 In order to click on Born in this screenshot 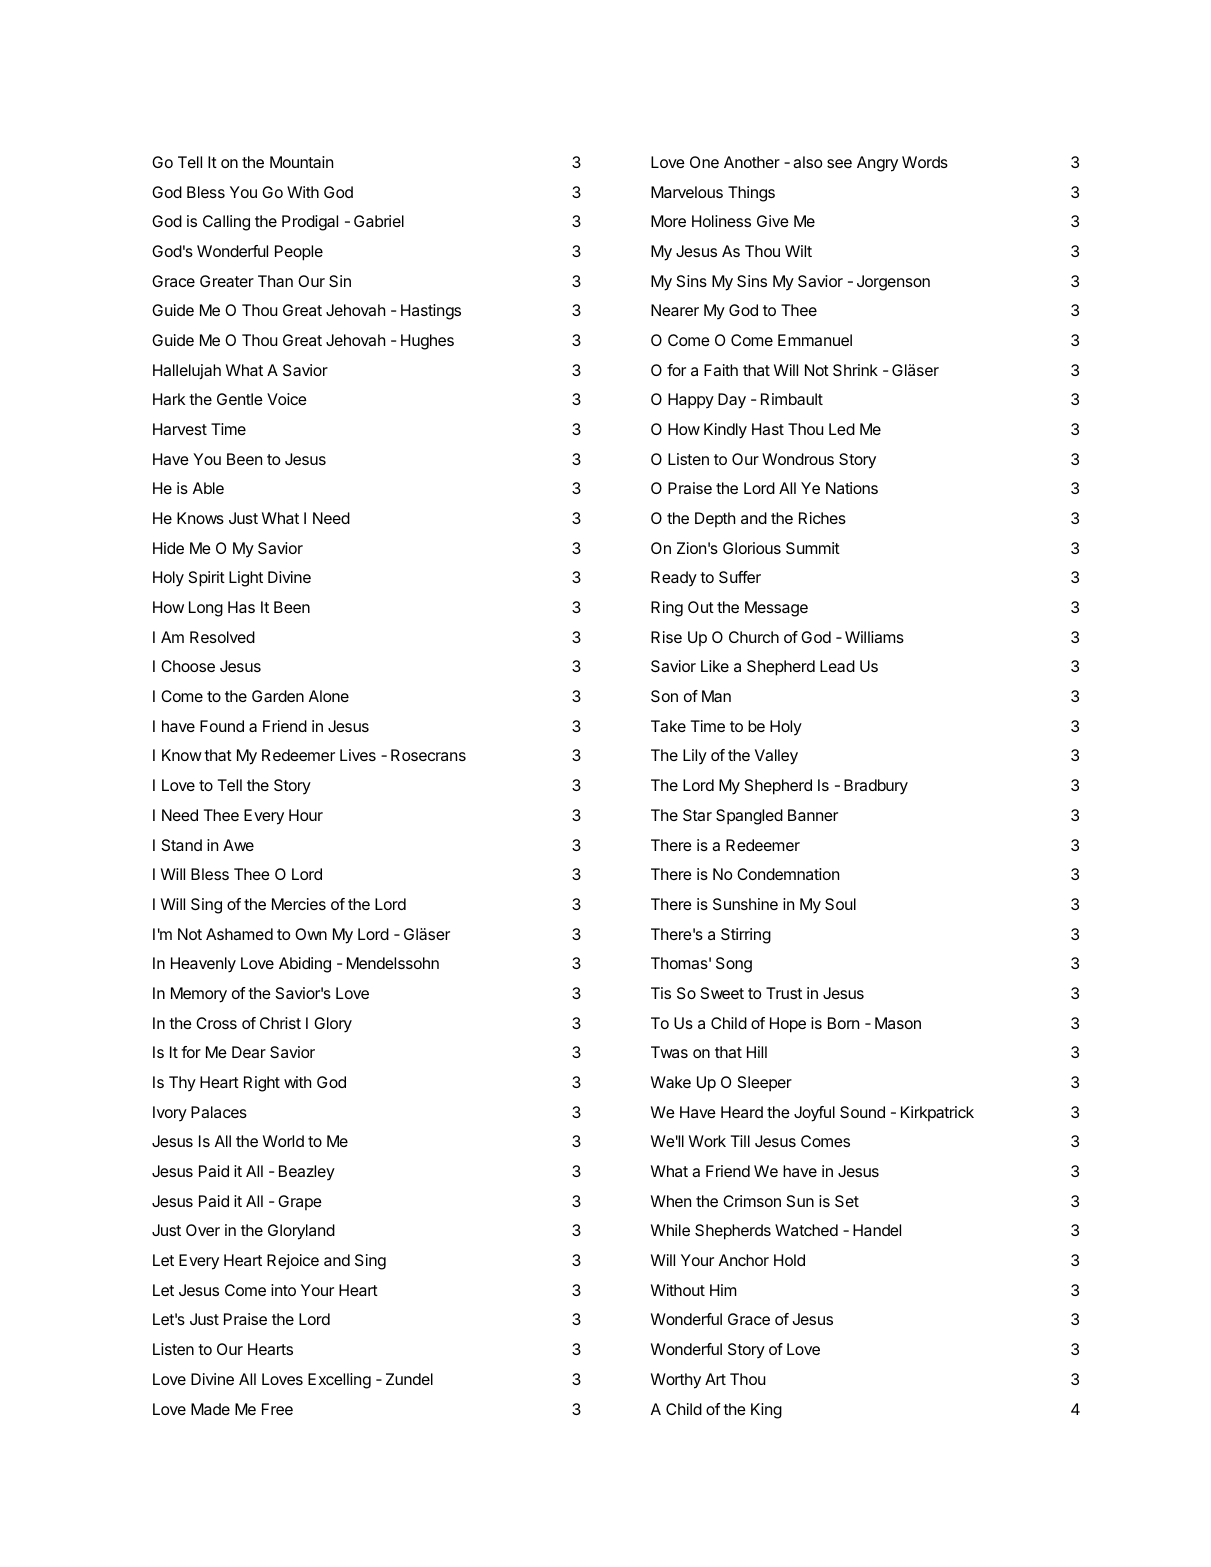, I will do `click(843, 1023)`.
